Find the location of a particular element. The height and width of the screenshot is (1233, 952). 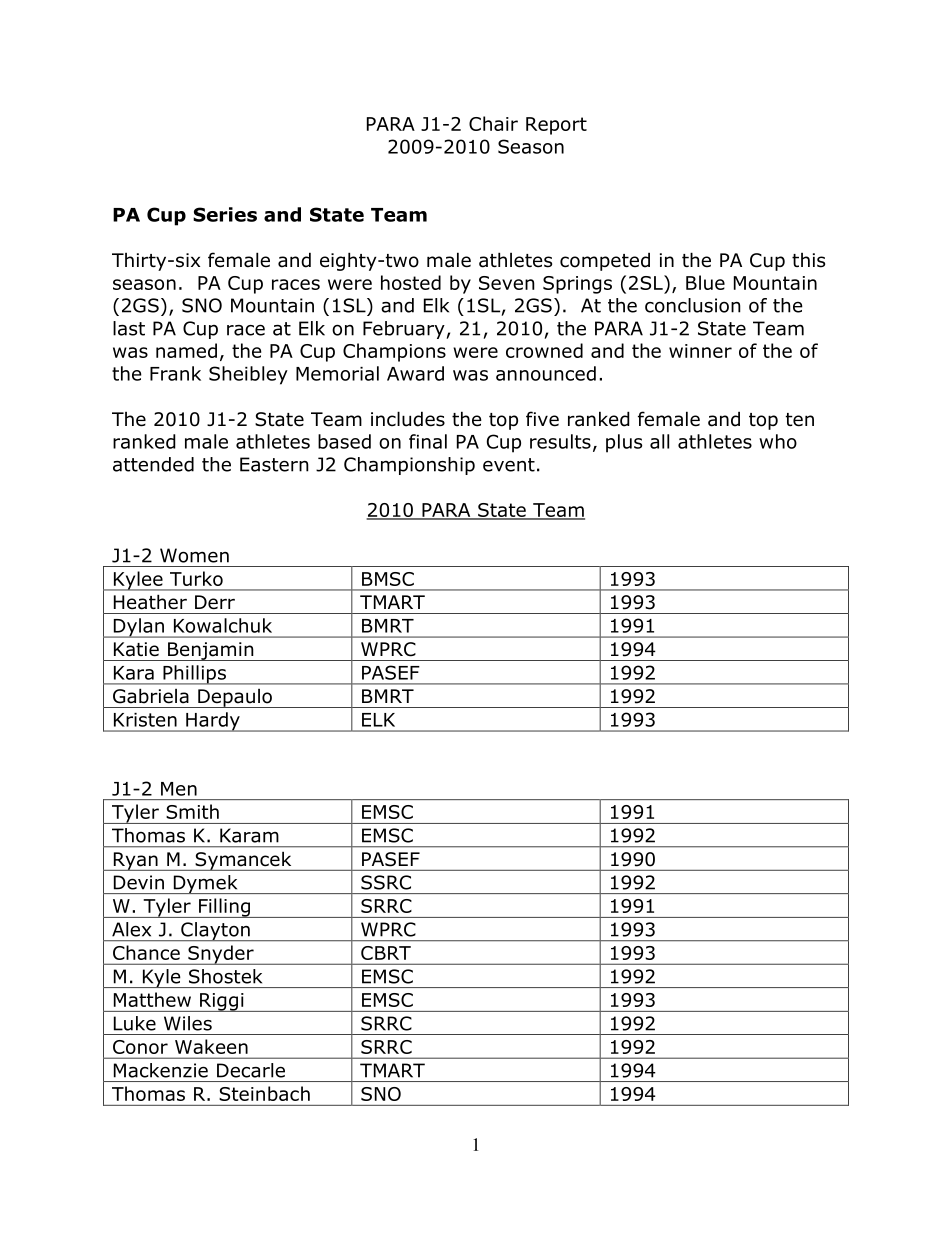

Frank is located at coordinates (175, 373).
